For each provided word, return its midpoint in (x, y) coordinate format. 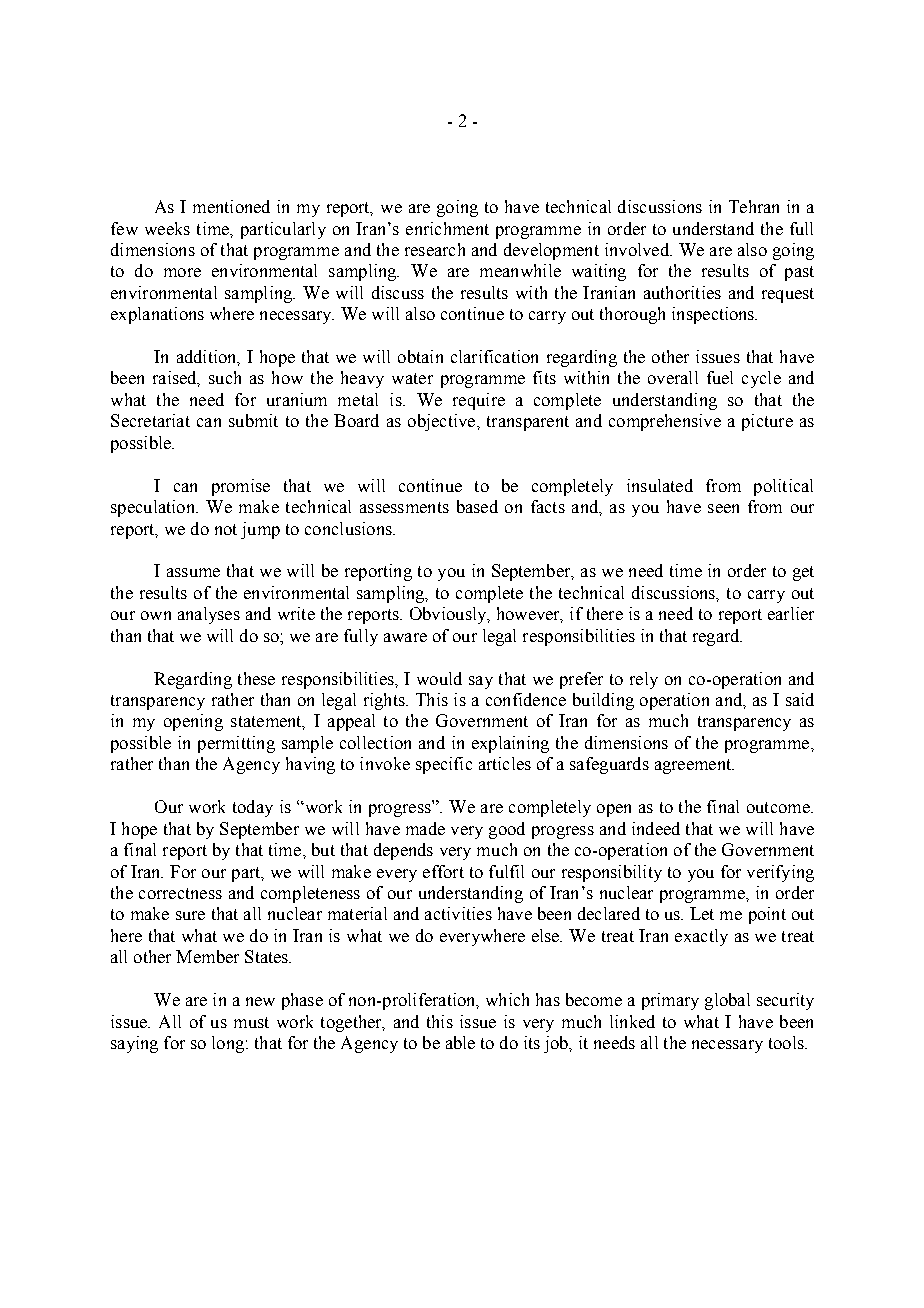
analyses (209, 615)
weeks (167, 228)
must (251, 1022)
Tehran (754, 206)
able (460, 1042)
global (727, 1001)
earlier (791, 613)
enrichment (447, 228)
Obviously (449, 615)
